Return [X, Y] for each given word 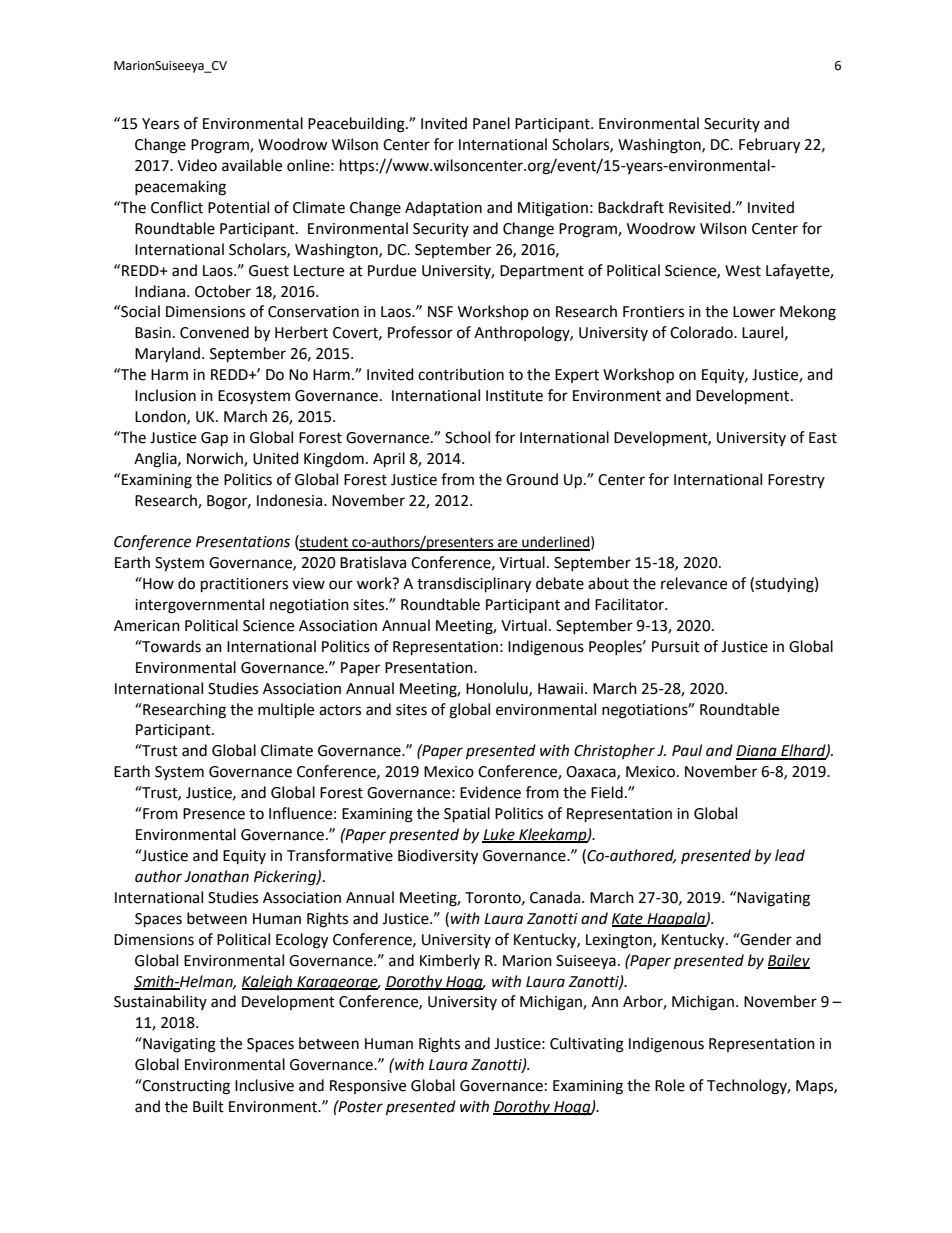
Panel [491, 123]
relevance [694, 583]
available [252, 165]
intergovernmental [199, 606]
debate [560, 583]
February [769, 146]
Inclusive [264, 1085]
